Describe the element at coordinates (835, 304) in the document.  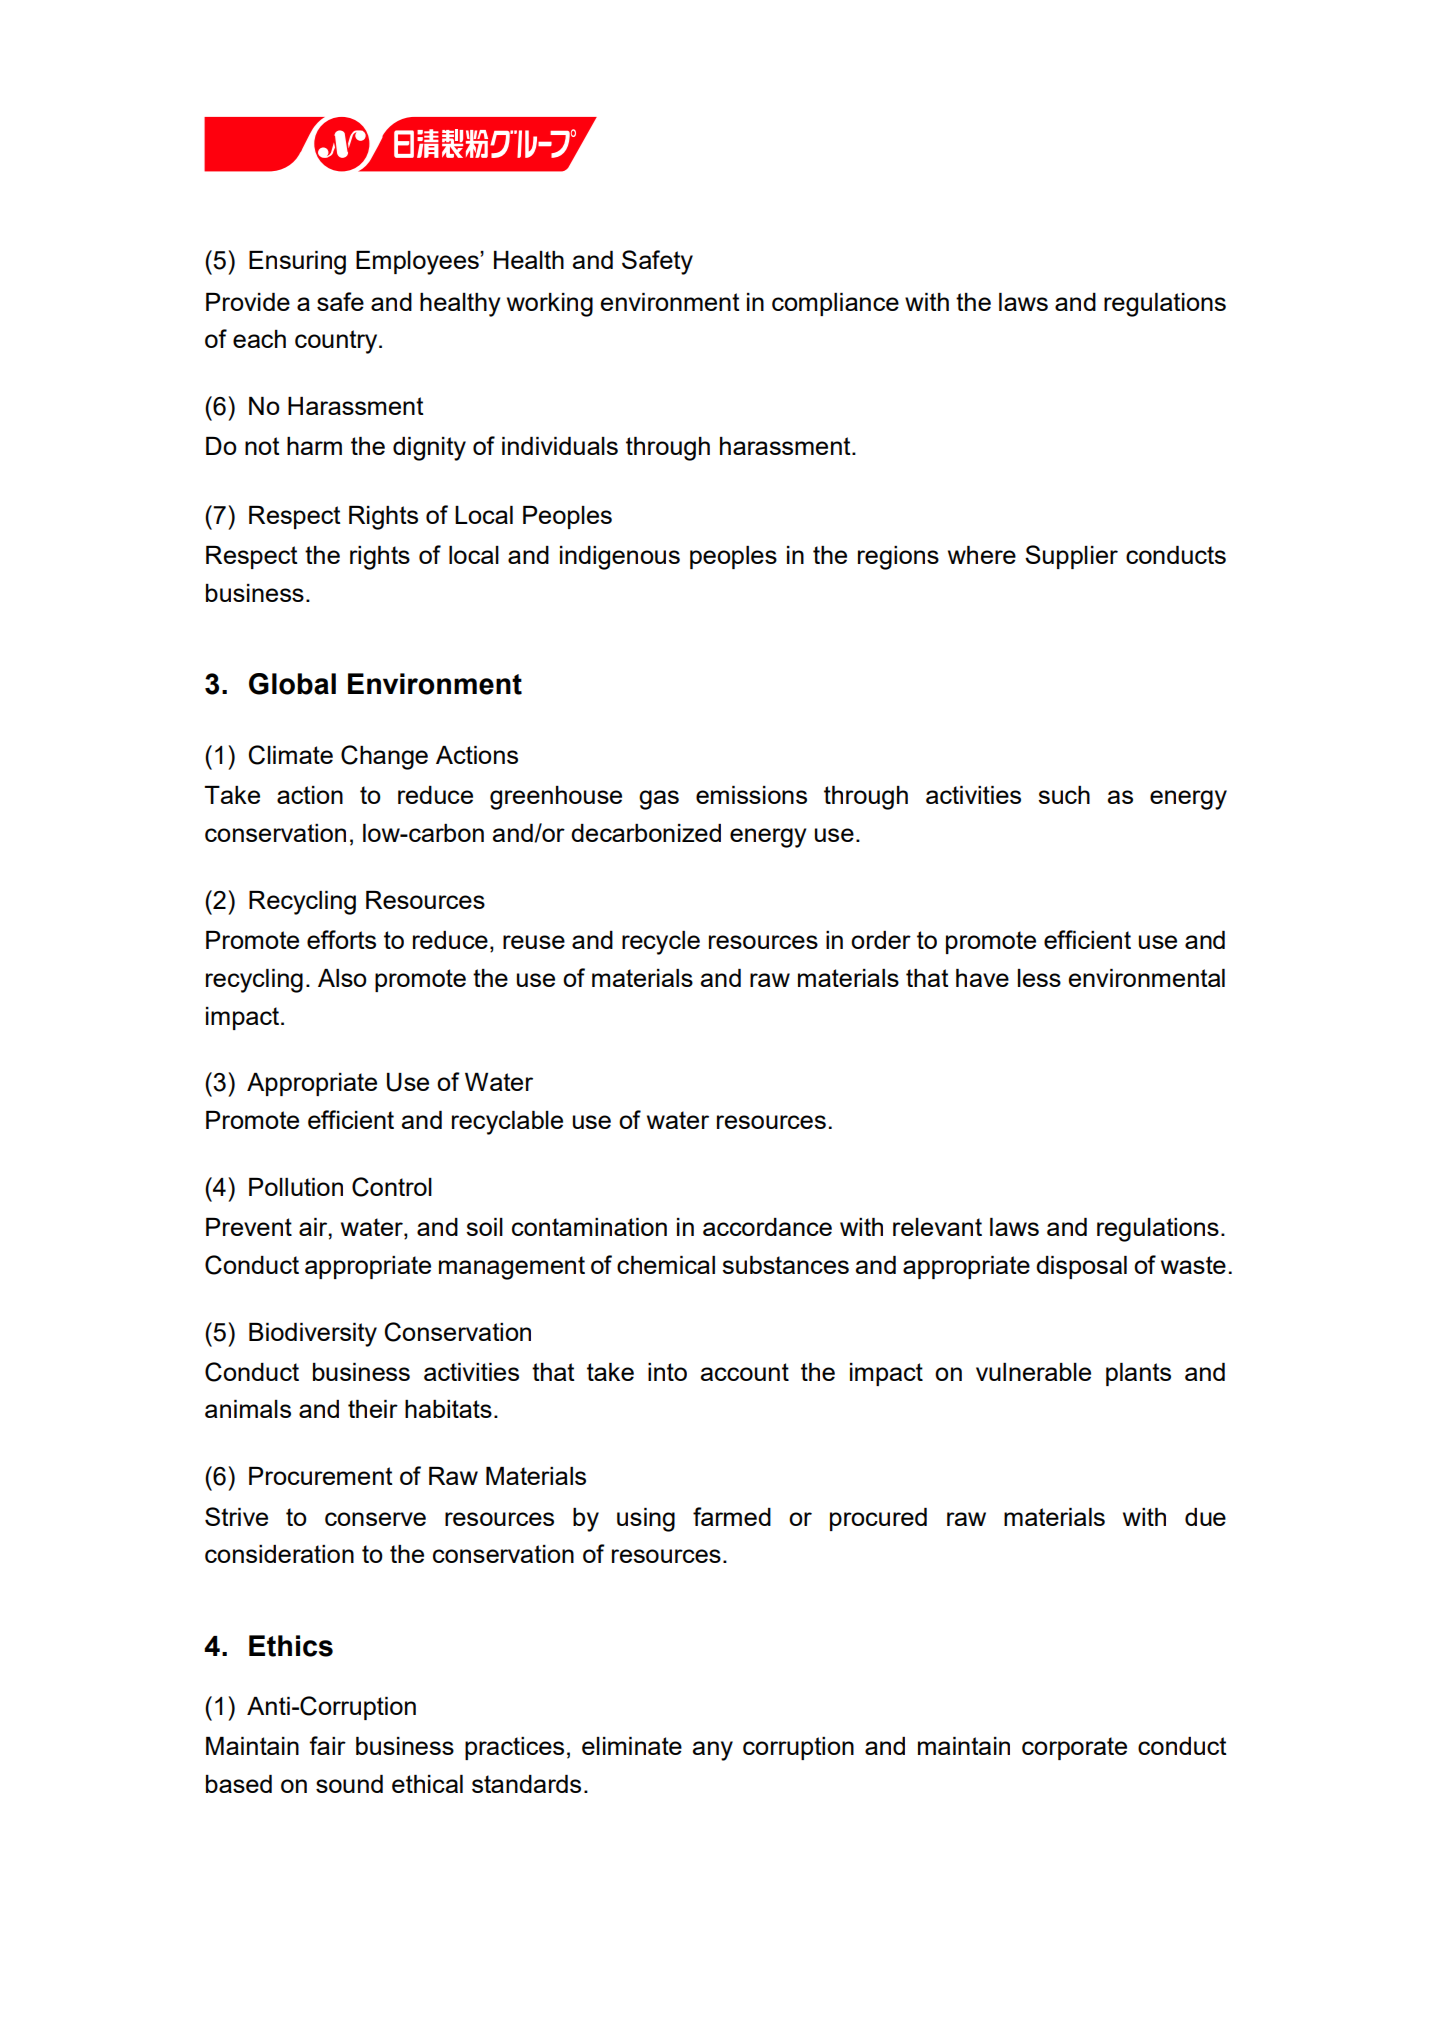
I see `compliance` at that location.
